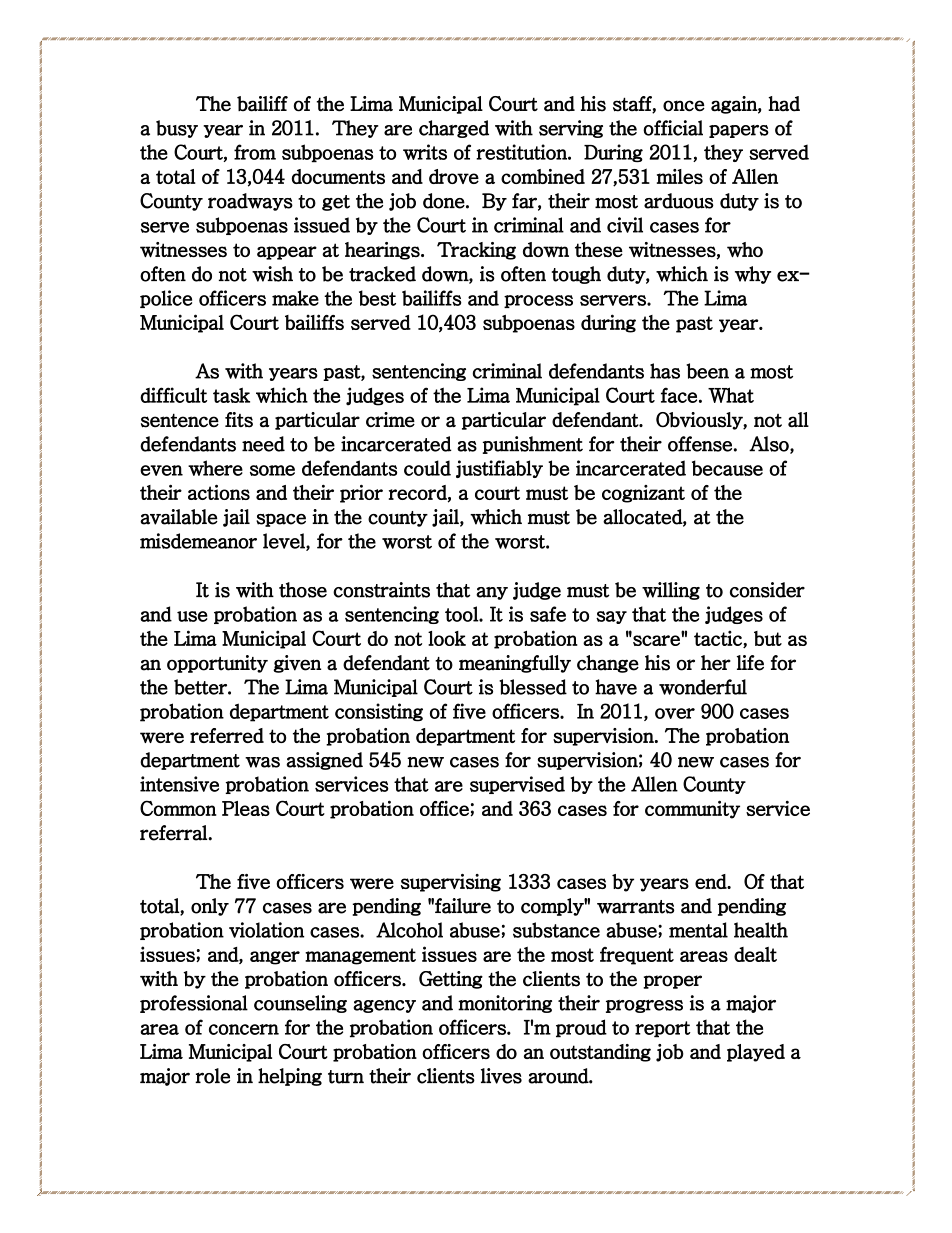  I want to click on lives, so click(501, 1076).
